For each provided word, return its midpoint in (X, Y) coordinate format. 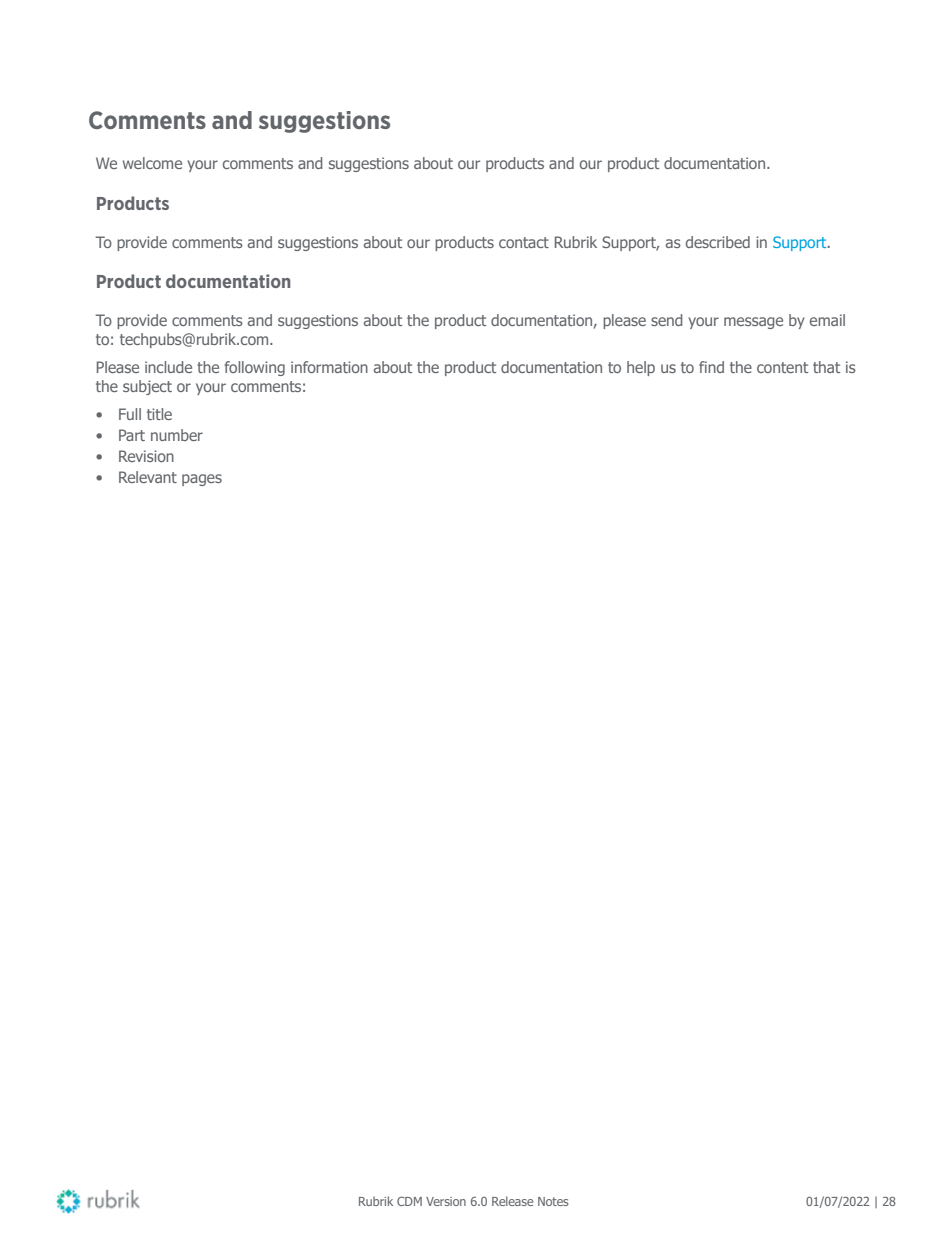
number (177, 435)
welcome (152, 163)
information (329, 367)
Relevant (148, 477)
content (782, 367)
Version (446, 1201)
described (718, 242)
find (711, 367)
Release (512, 1201)
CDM (409, 1201)
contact (524, 242)
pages (202, 480)
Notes (553, 1201)
